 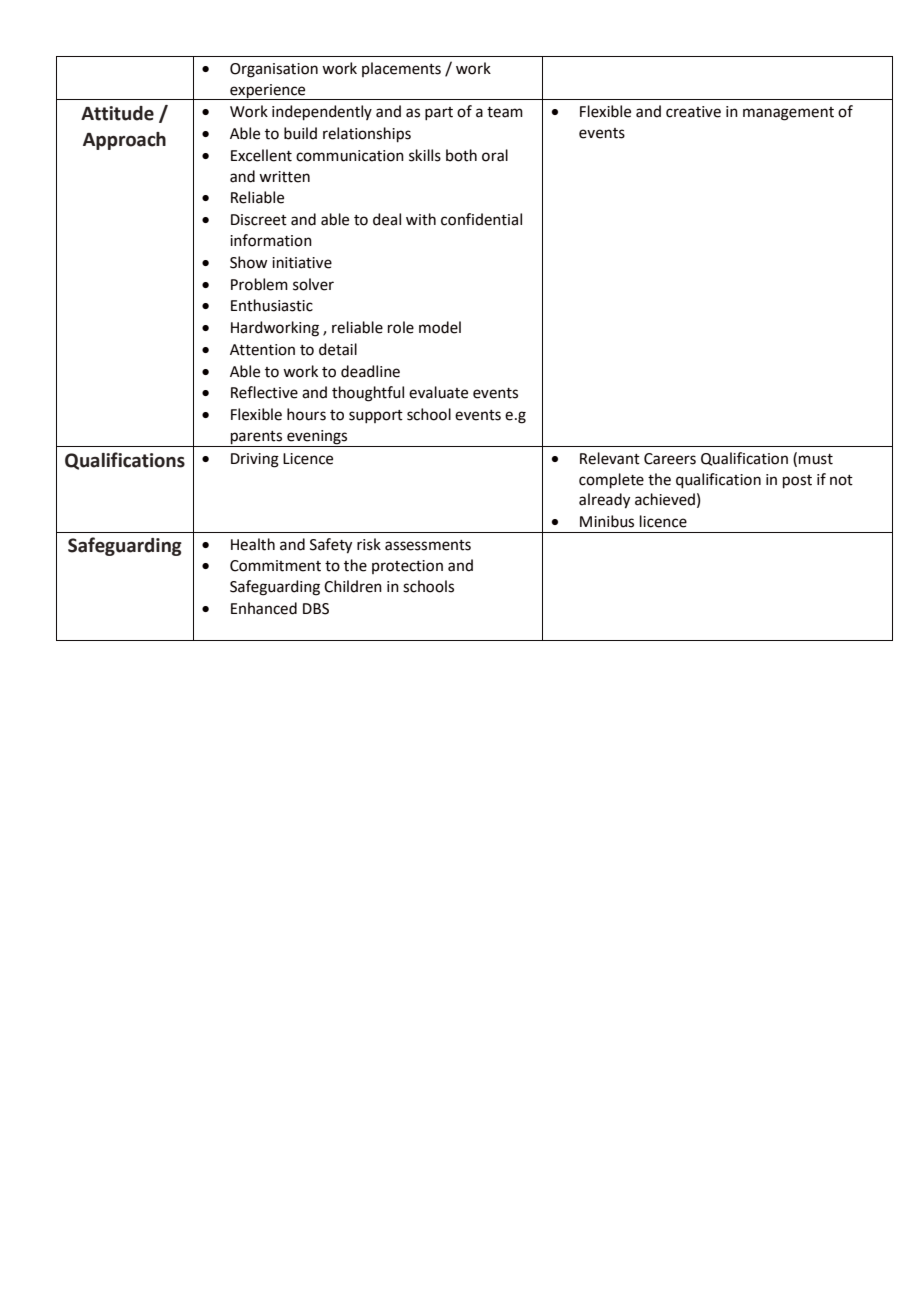 What do you see at coordinates (438, 392) in the page?
I see `evaluate` at bounding box center [438, 392].
